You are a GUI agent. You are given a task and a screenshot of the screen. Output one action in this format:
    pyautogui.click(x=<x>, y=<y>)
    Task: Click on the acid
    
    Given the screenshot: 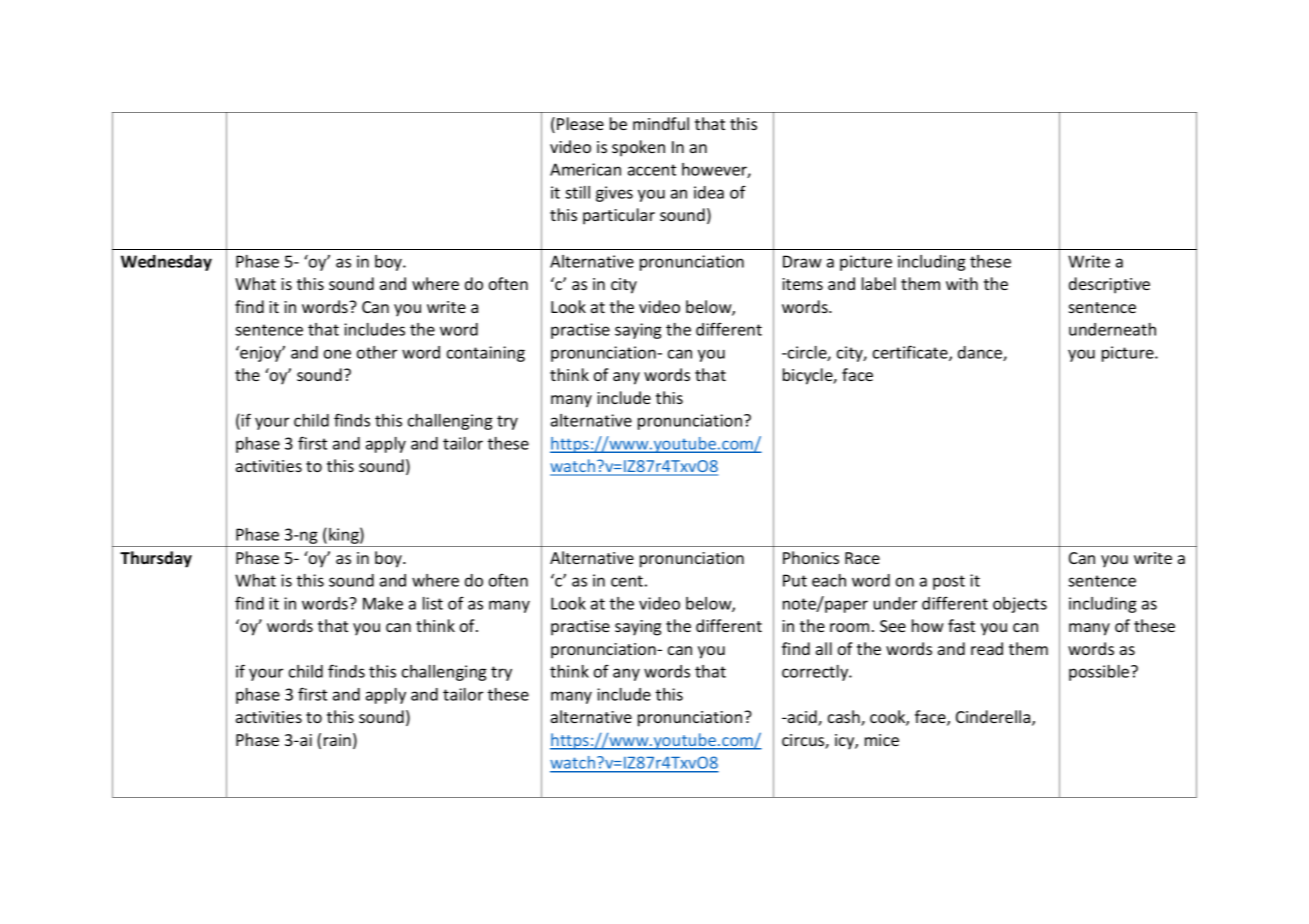 What is the action you would take?
    pyautogui.click(x=802, y=718)
